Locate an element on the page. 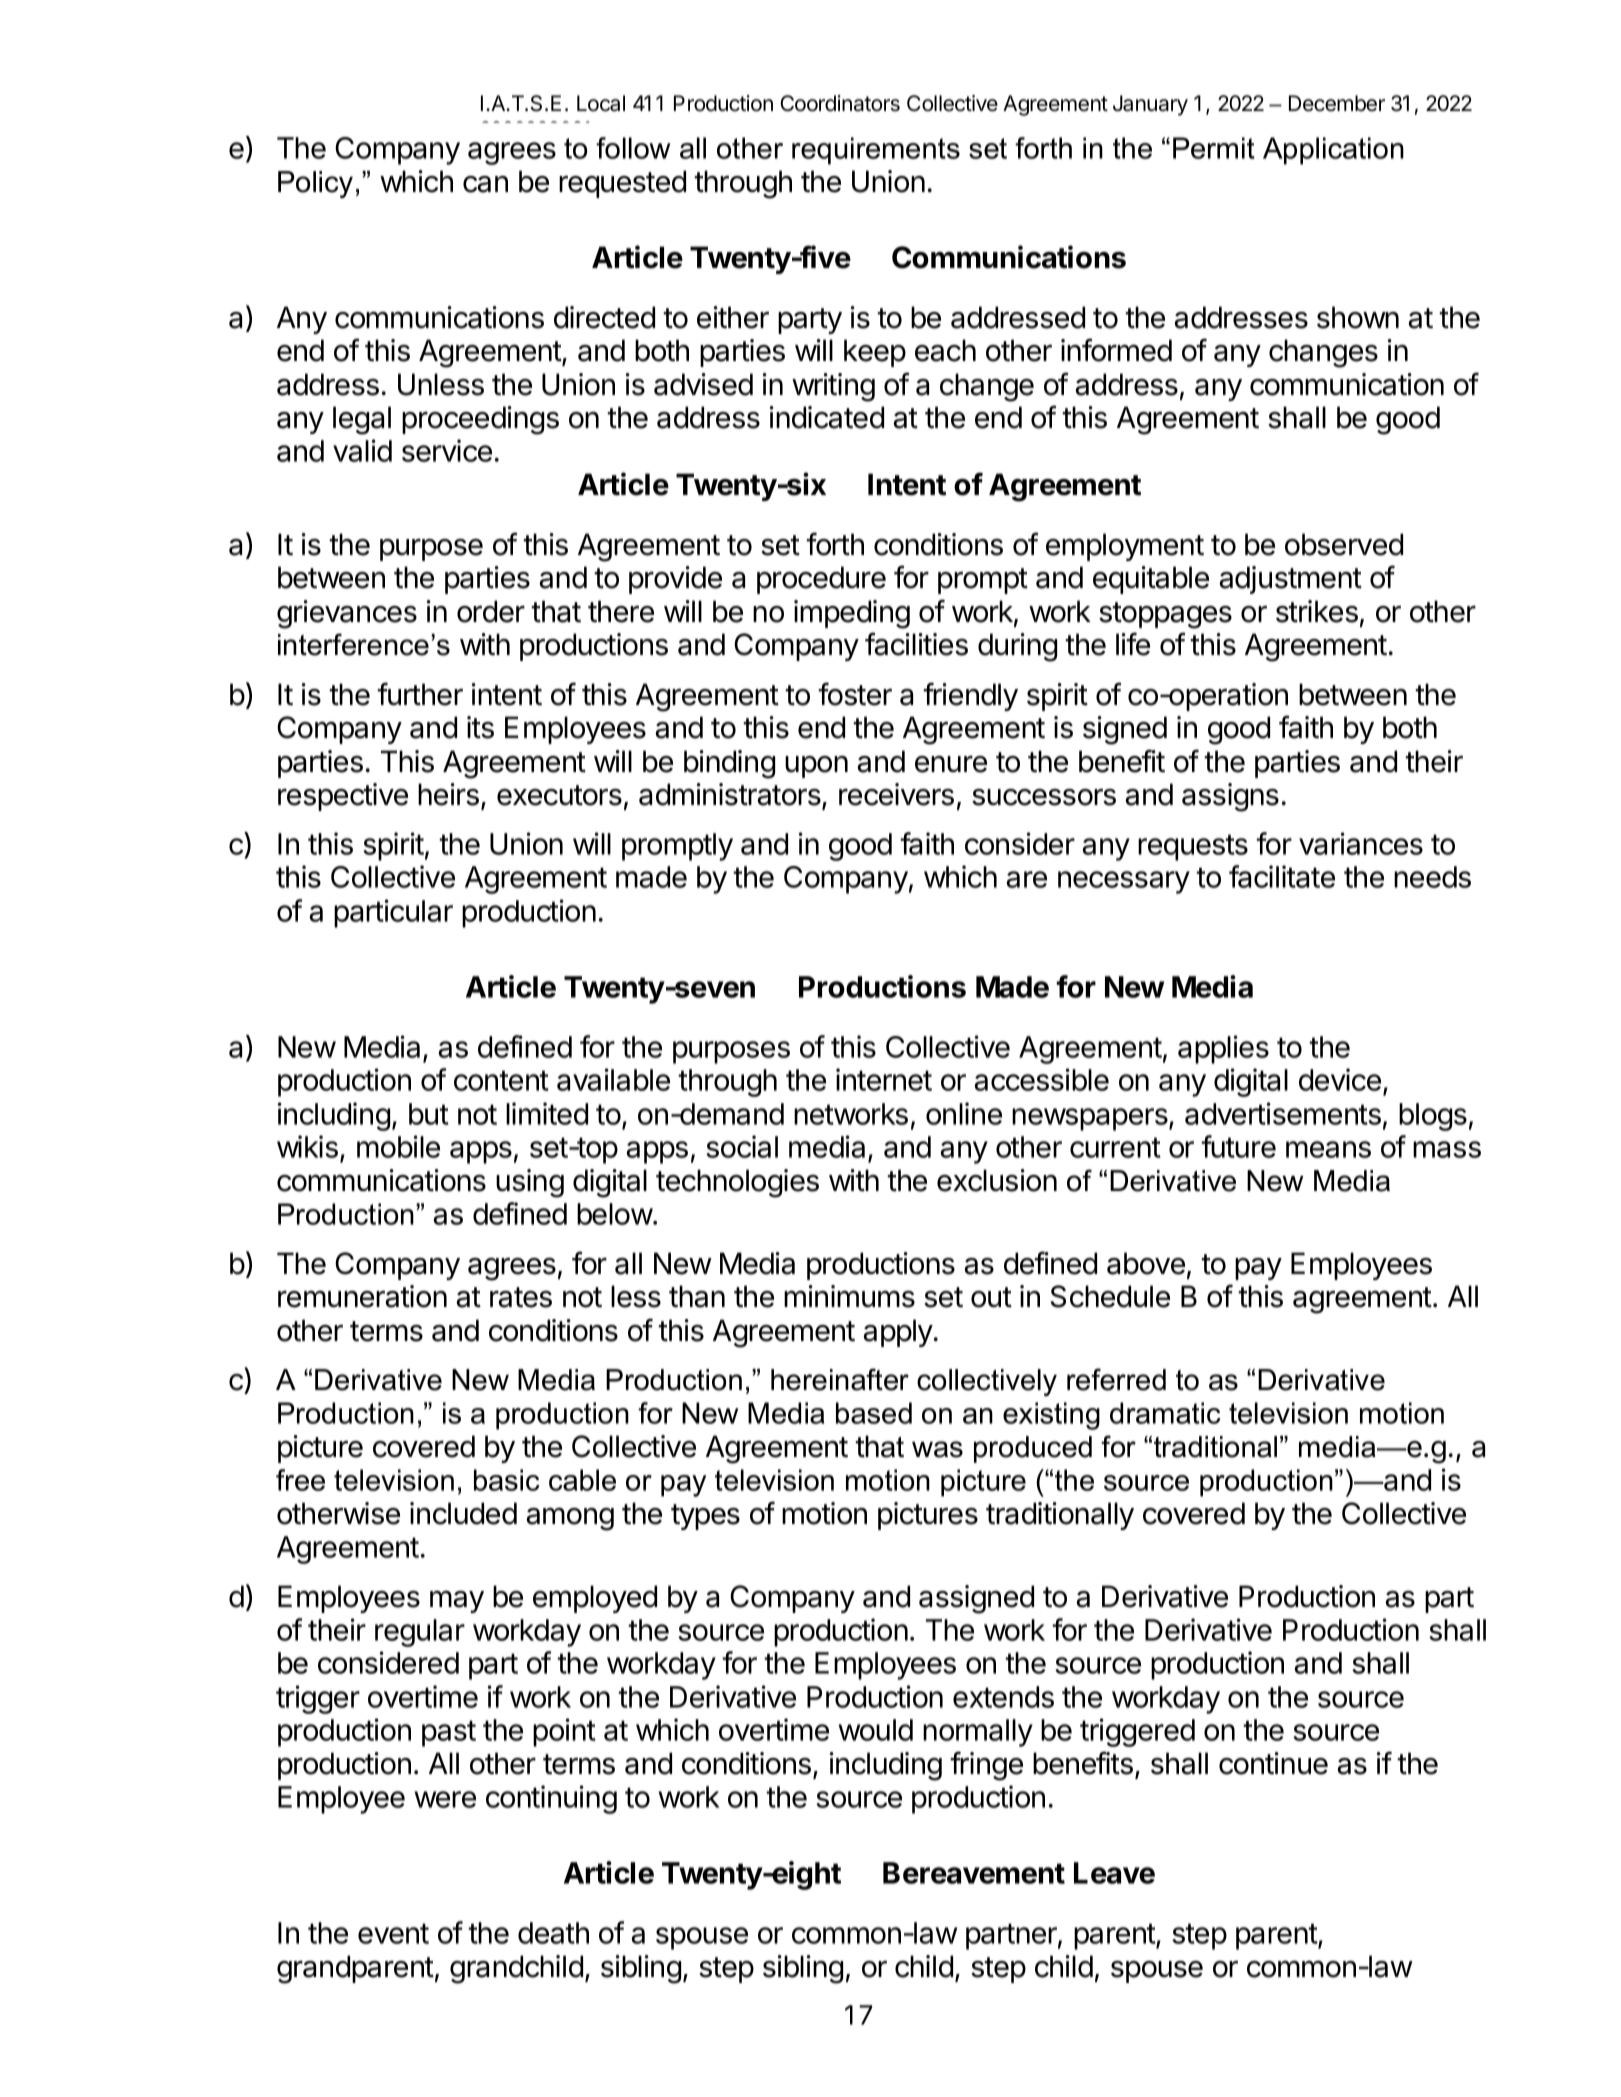  device is located at coordinates (1340, 1079).
